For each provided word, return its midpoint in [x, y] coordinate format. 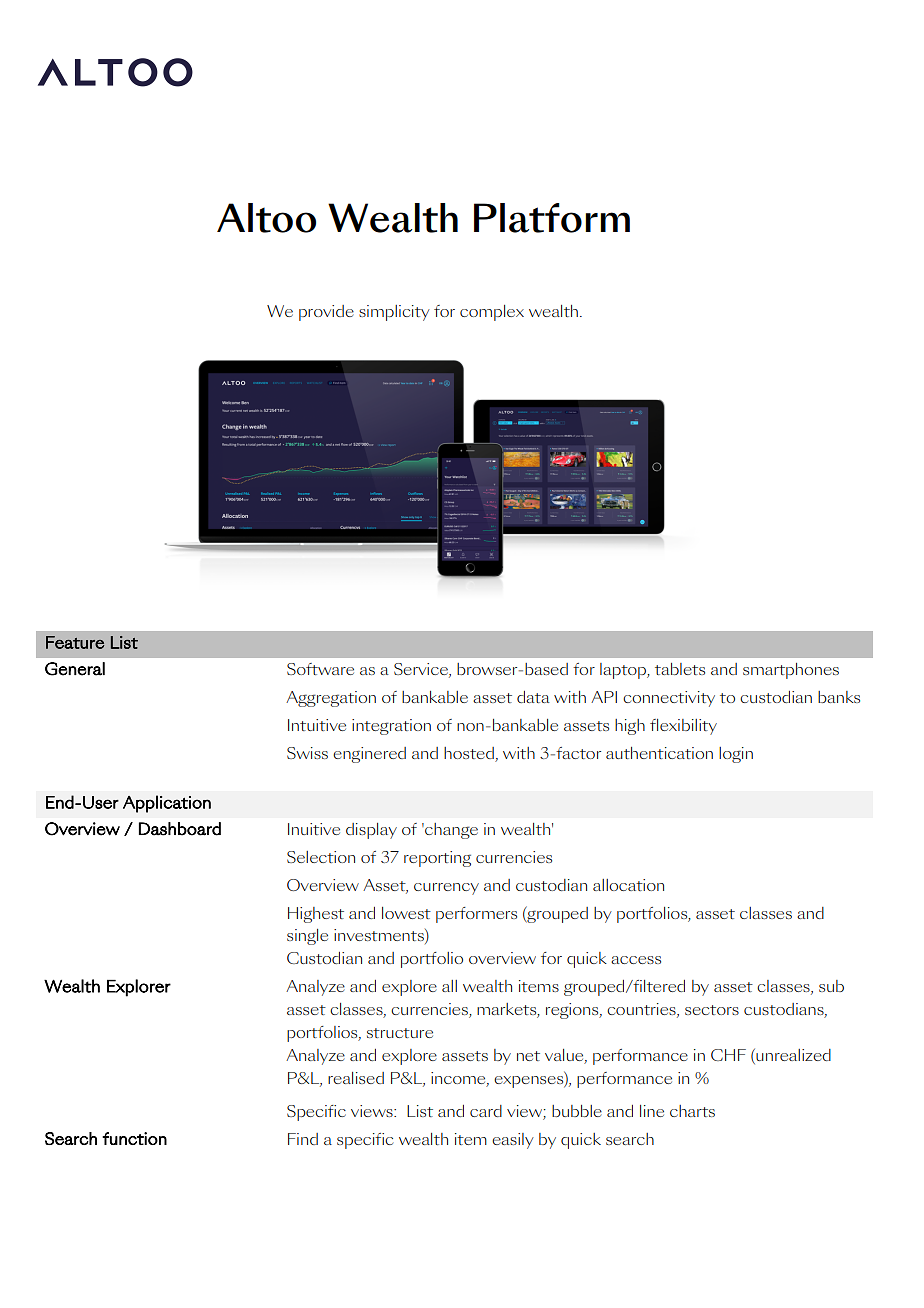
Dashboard [180, 829]
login [736, 755]
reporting [437, 859]
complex [492, 313]
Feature [75, 642]
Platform [552, 218]
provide [326, 313]
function [134, 1138]
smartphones [791, 671]
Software [320, 669]
